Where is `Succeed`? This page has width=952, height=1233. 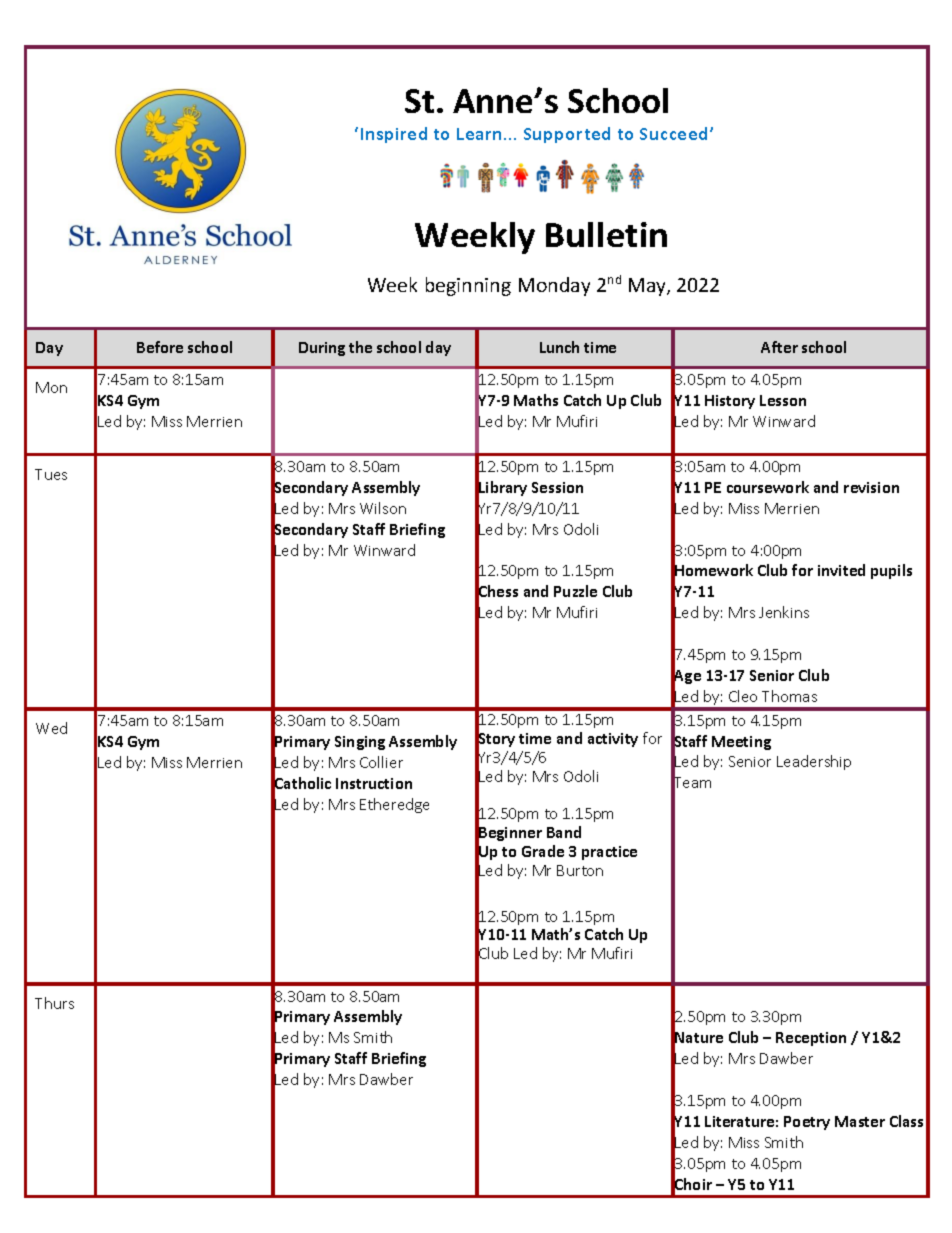
Succeed is located at coordinates (675, 133).
